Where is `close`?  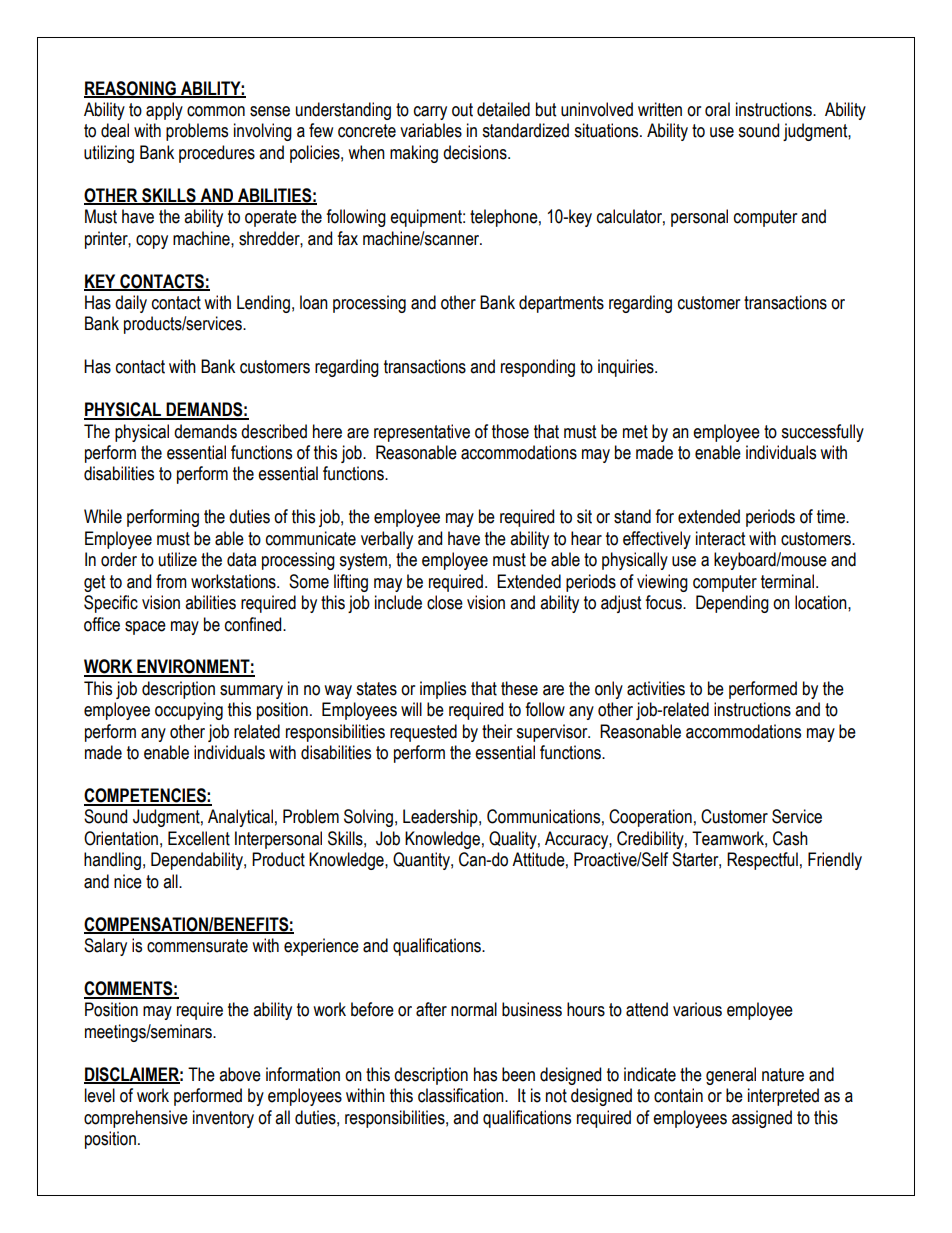
close is located at coordinates (445, 602).
